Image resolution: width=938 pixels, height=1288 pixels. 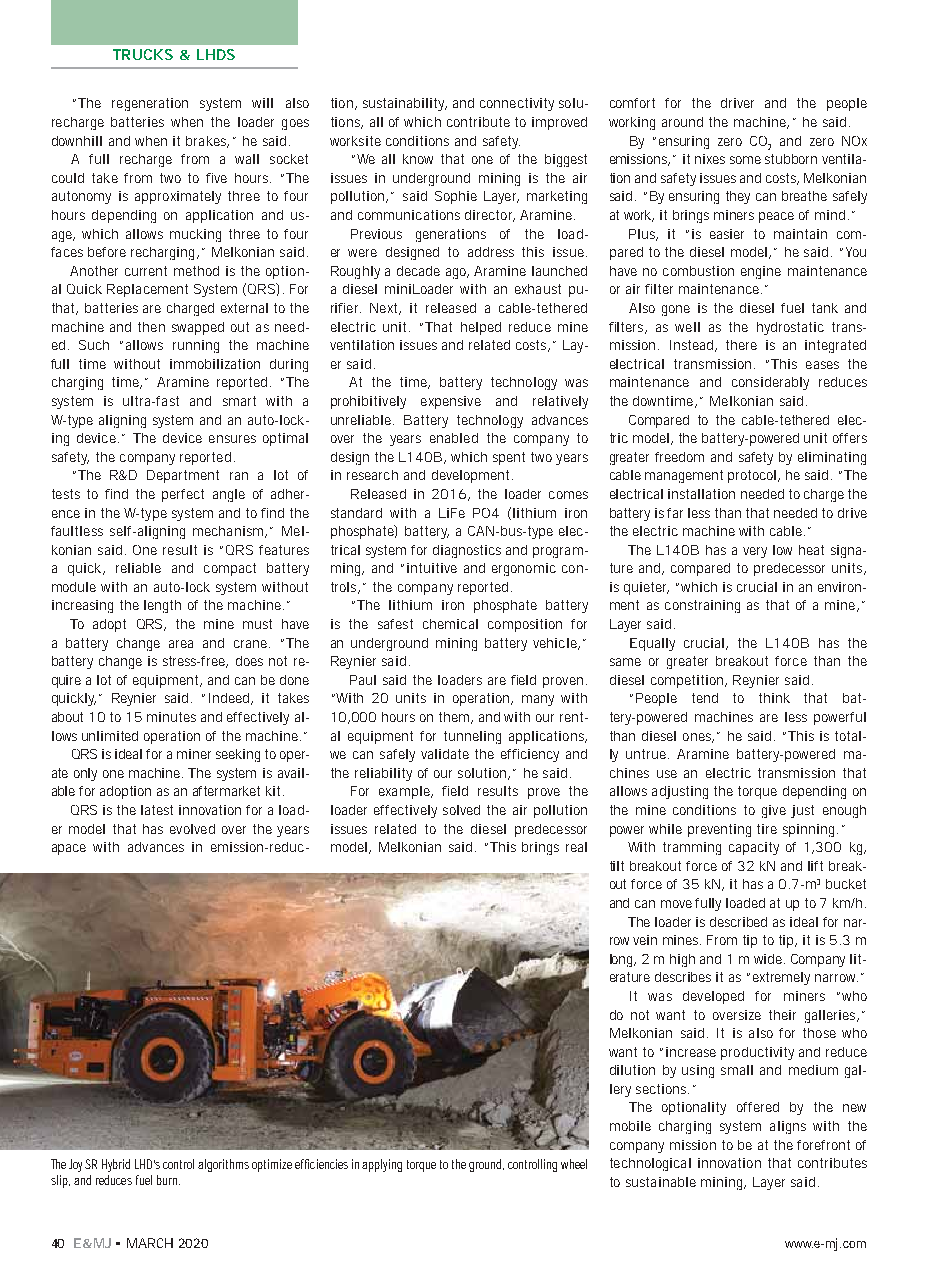 I want to click on connectivity, so click(x=517, y=104).
